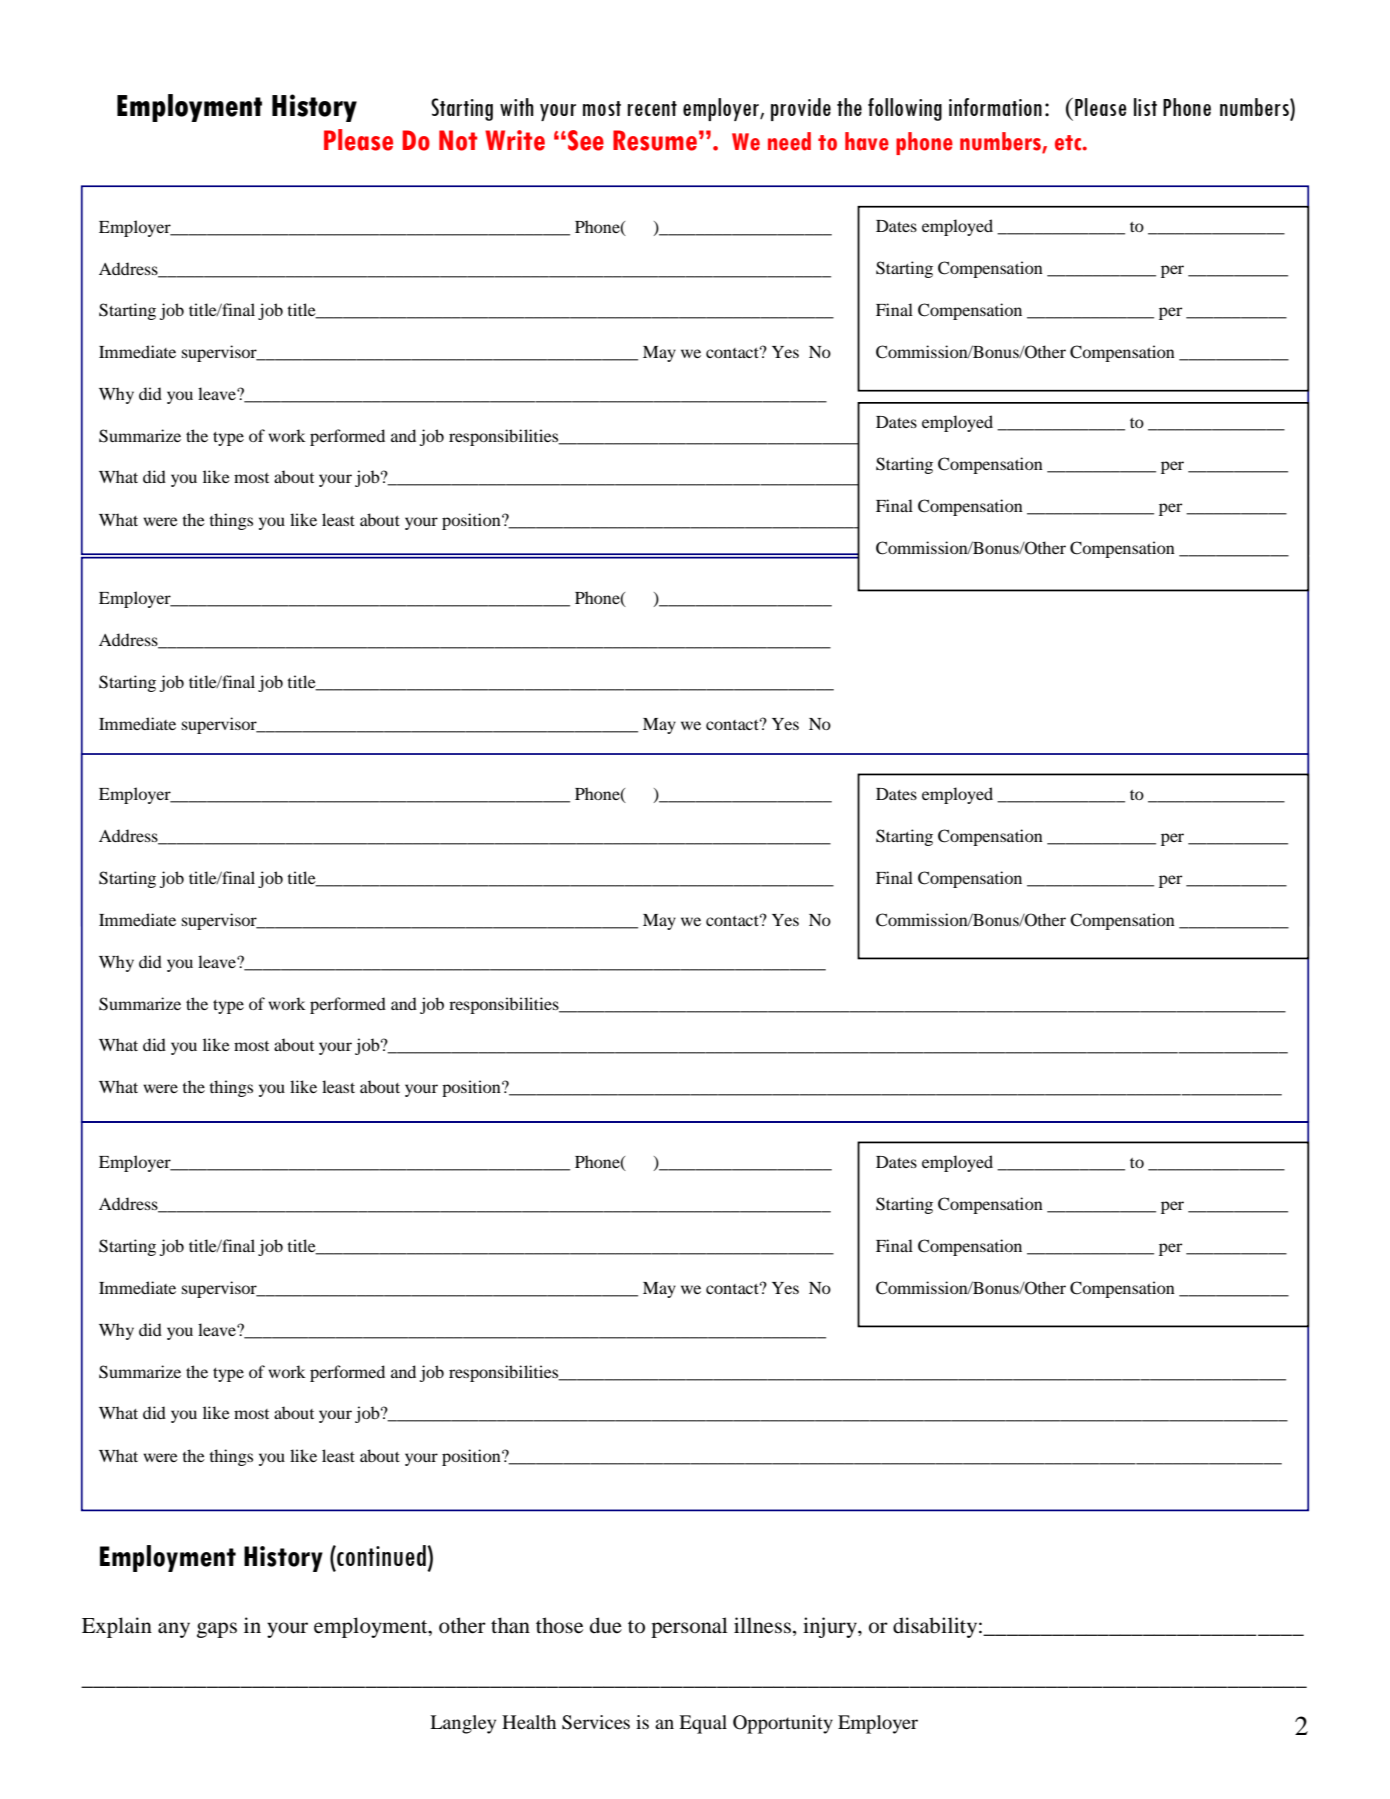 Image resolution: width=1390 pixels, height=1799 pixels. Describe the element at coordinates (217, 1630) in the screenshot. I see `gaps` at that location.
